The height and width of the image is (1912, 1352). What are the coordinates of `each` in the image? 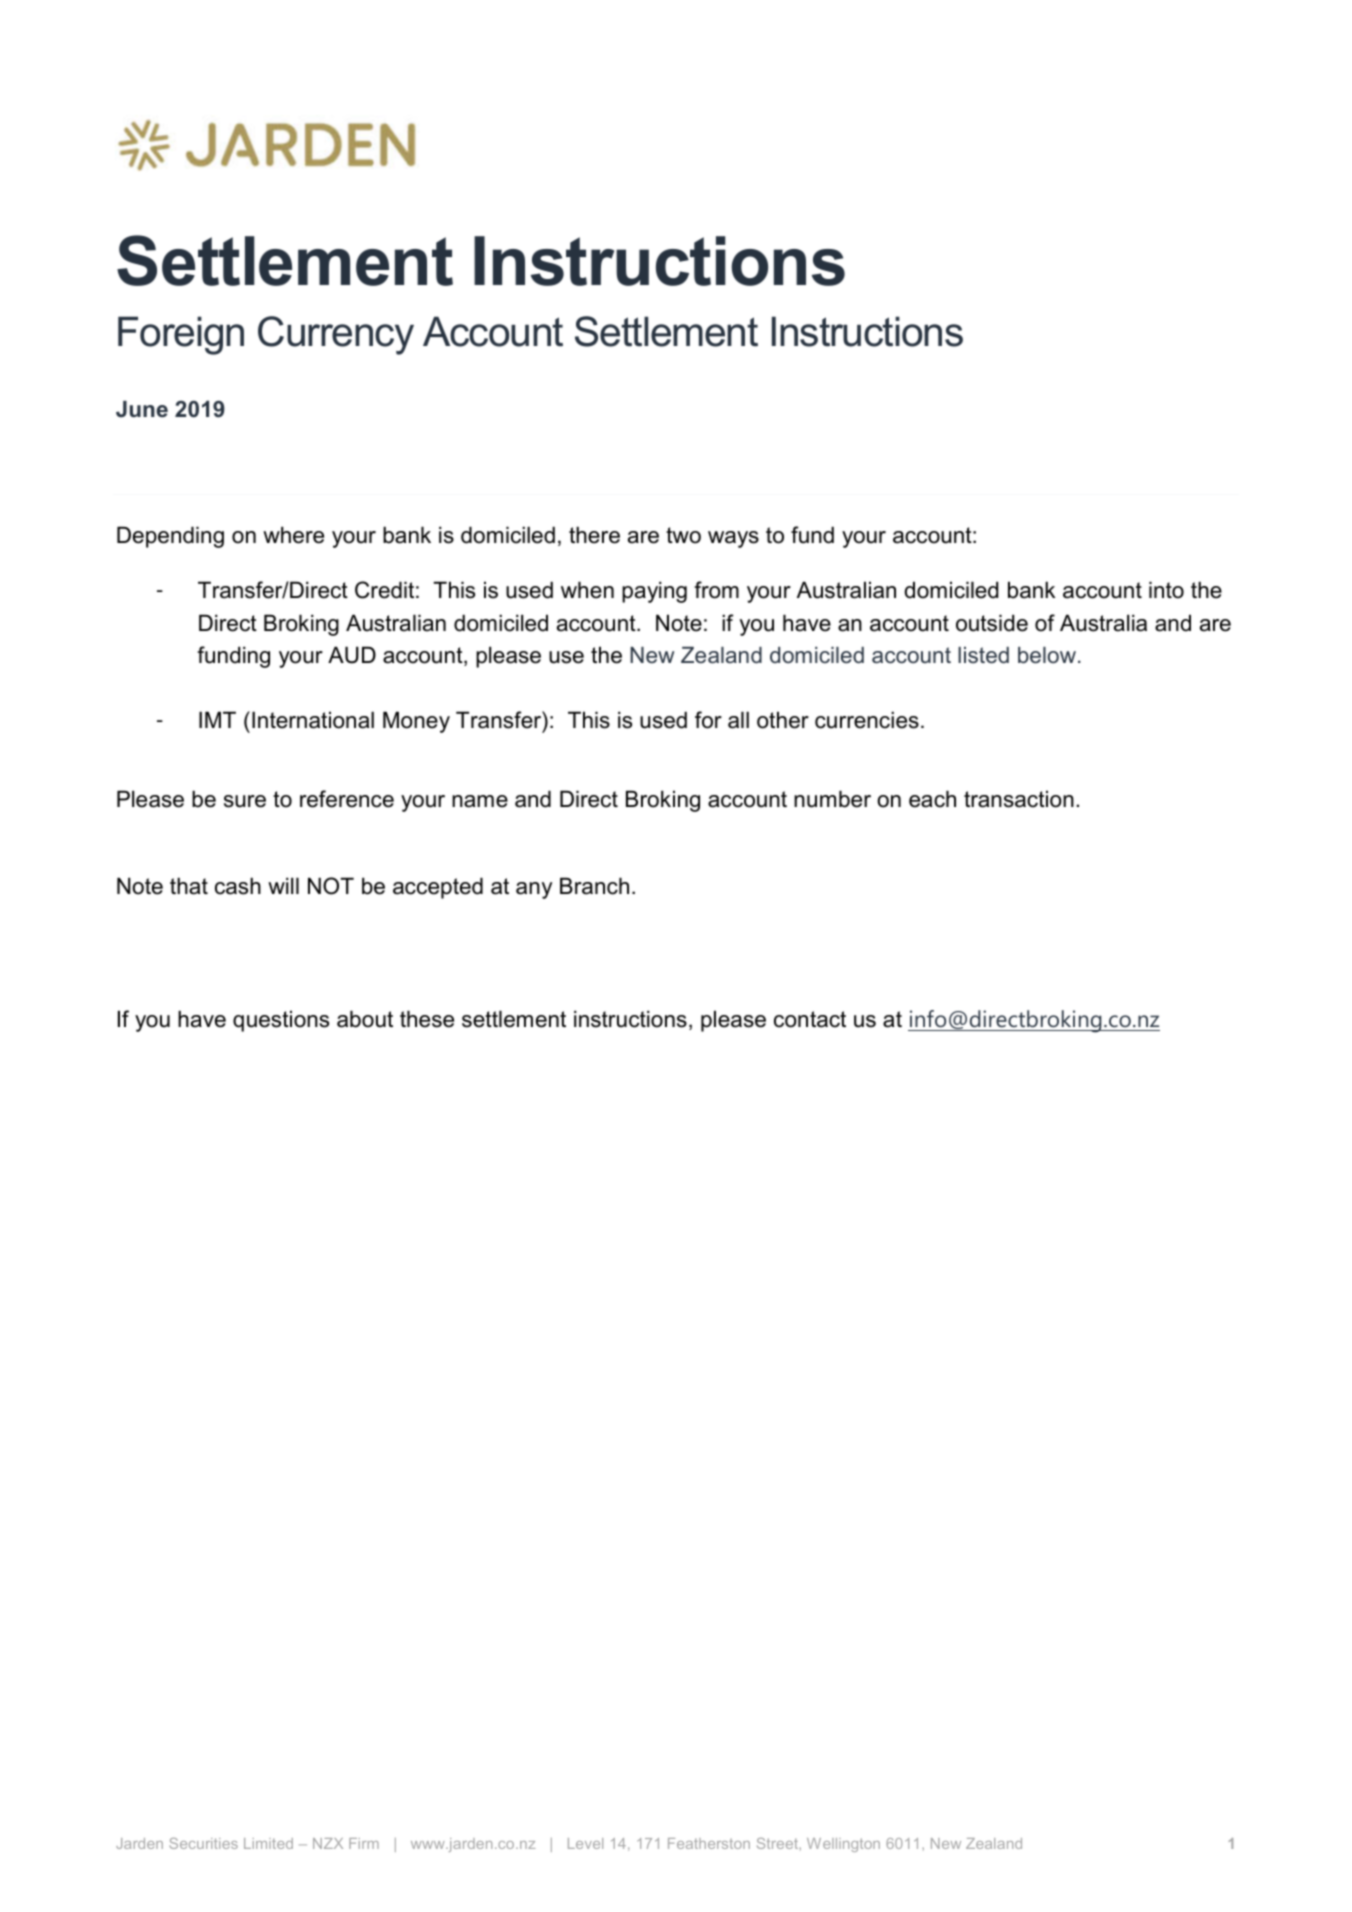 It's located at (932, 799).
